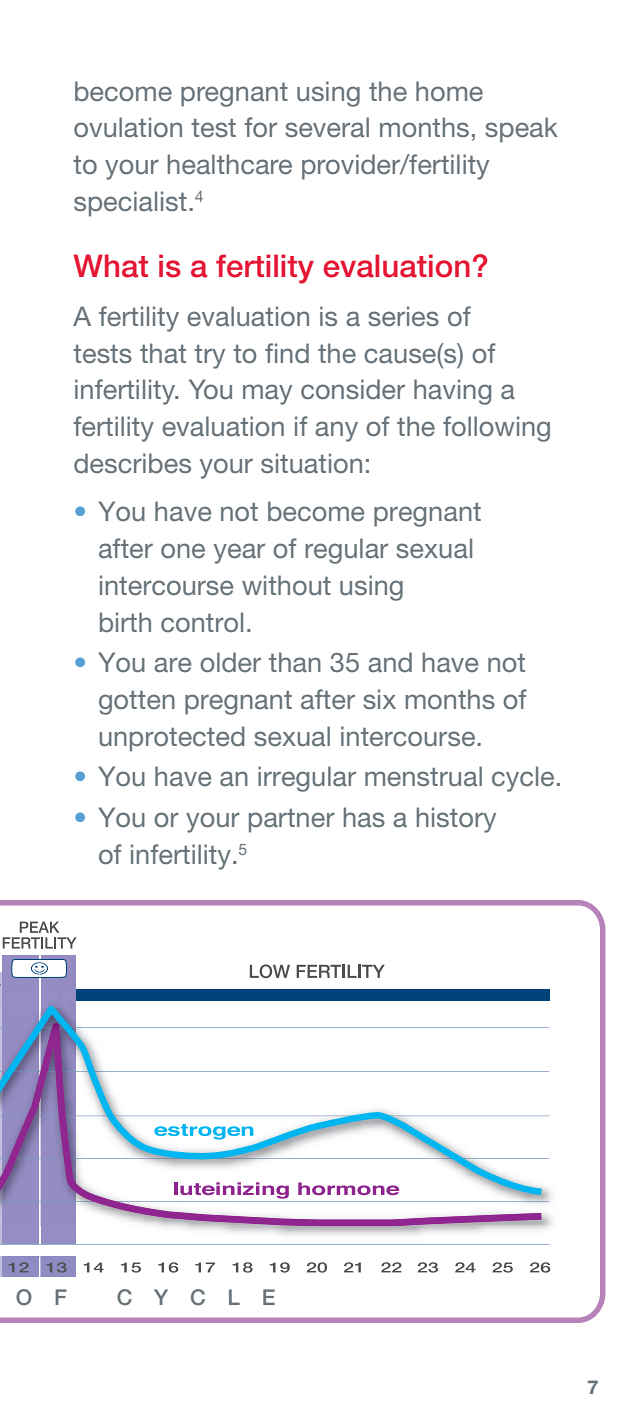  I want to click on ovulation, so click(128, 127).
